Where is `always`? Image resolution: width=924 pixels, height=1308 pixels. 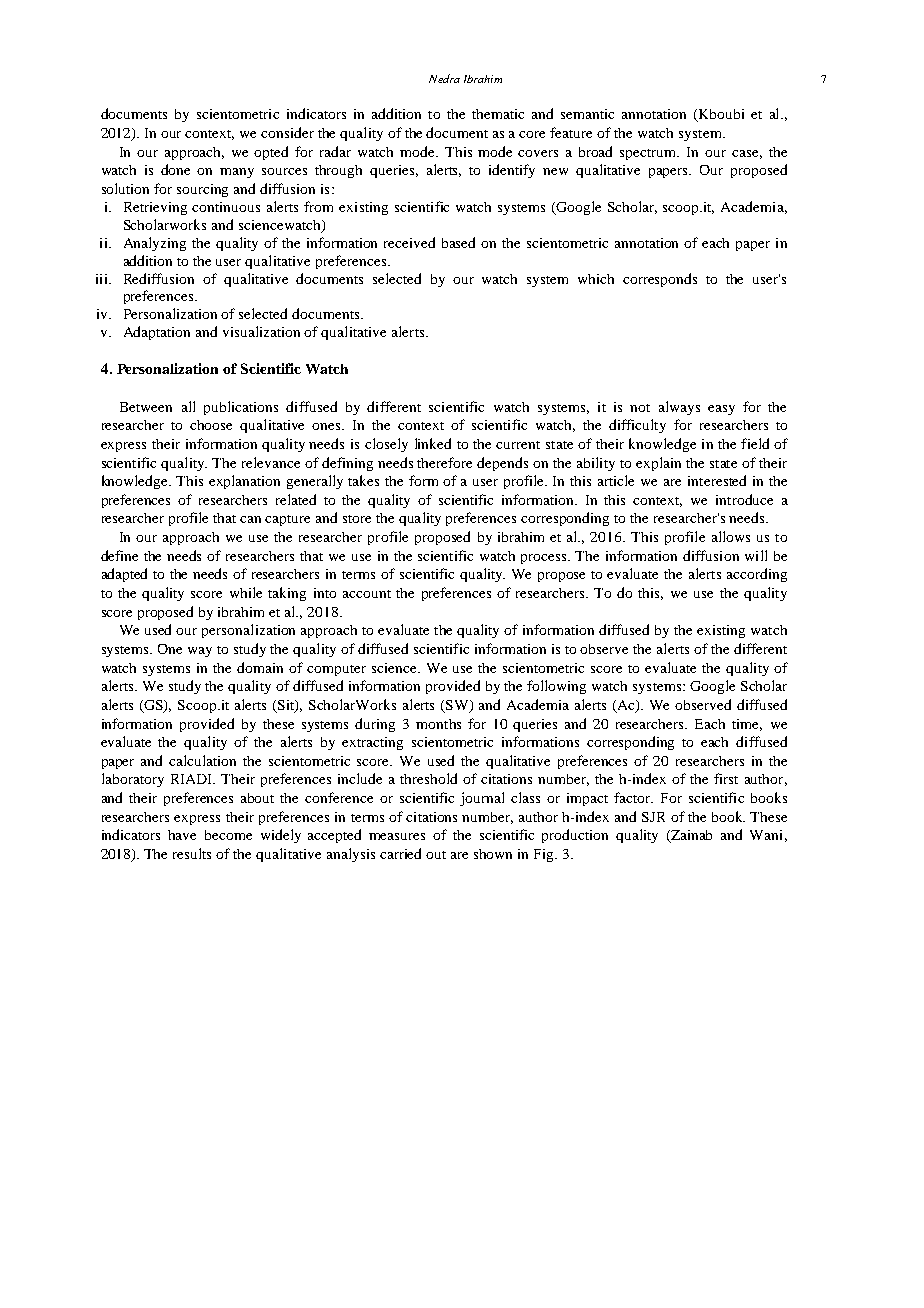 always is located at coordinates (679, 408).
